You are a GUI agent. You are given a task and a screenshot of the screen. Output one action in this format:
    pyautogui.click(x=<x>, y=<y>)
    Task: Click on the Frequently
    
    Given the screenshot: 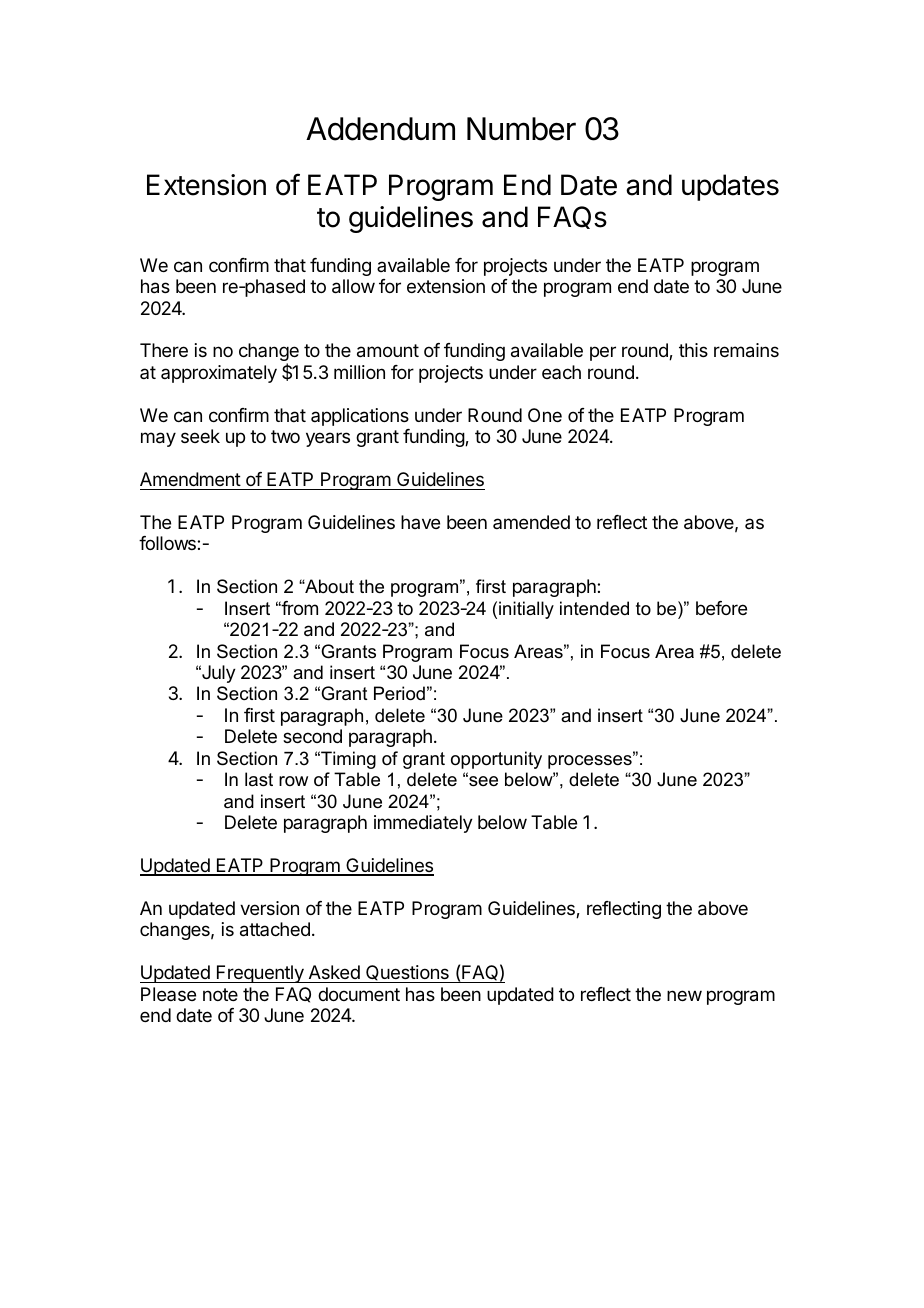 What is the action you would take?
    pyautogui.click(x=260, y=974)
